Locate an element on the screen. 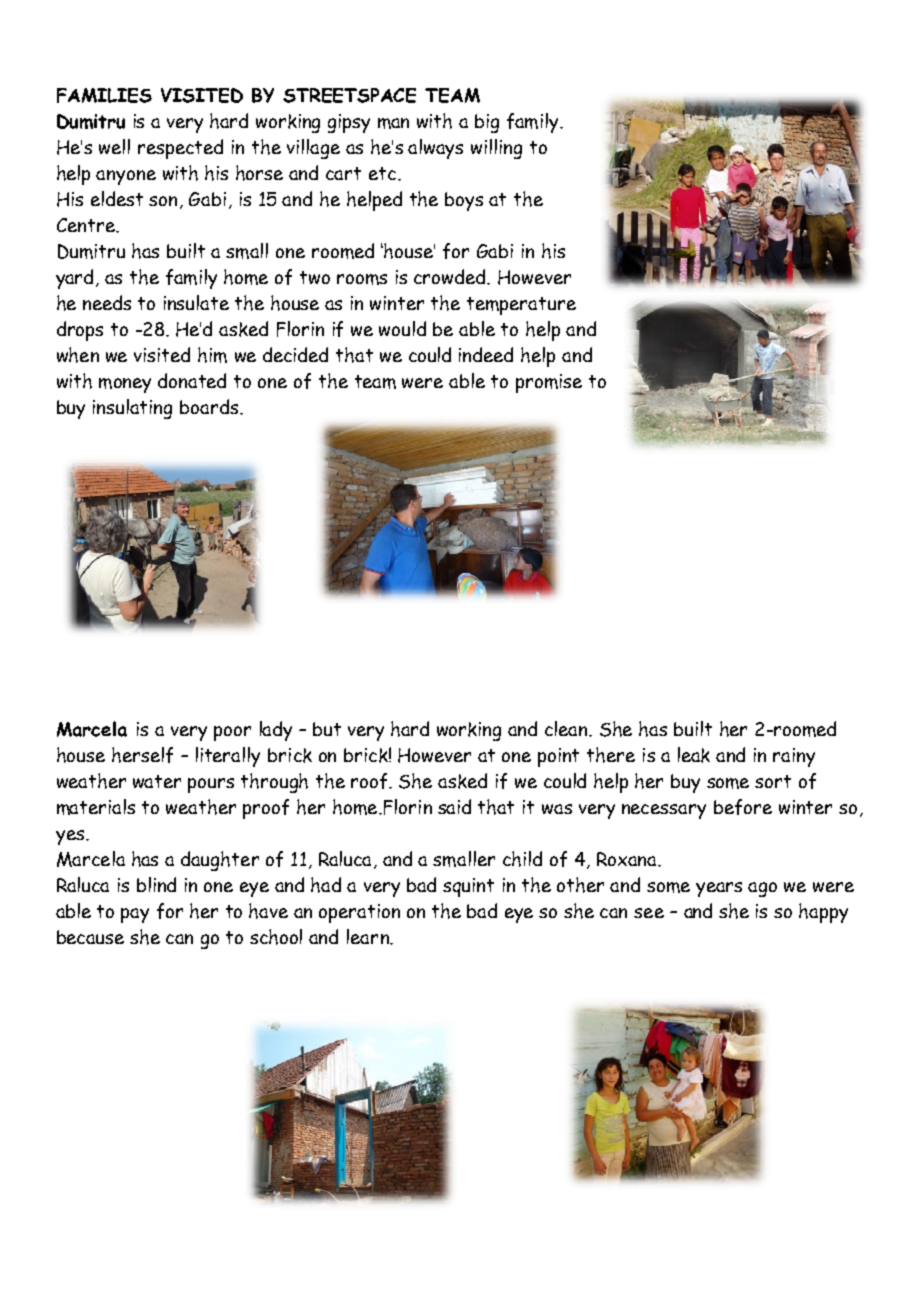 The width and height of the screenshot is (924, 1308). squint is located at coordinates (468, 887).
